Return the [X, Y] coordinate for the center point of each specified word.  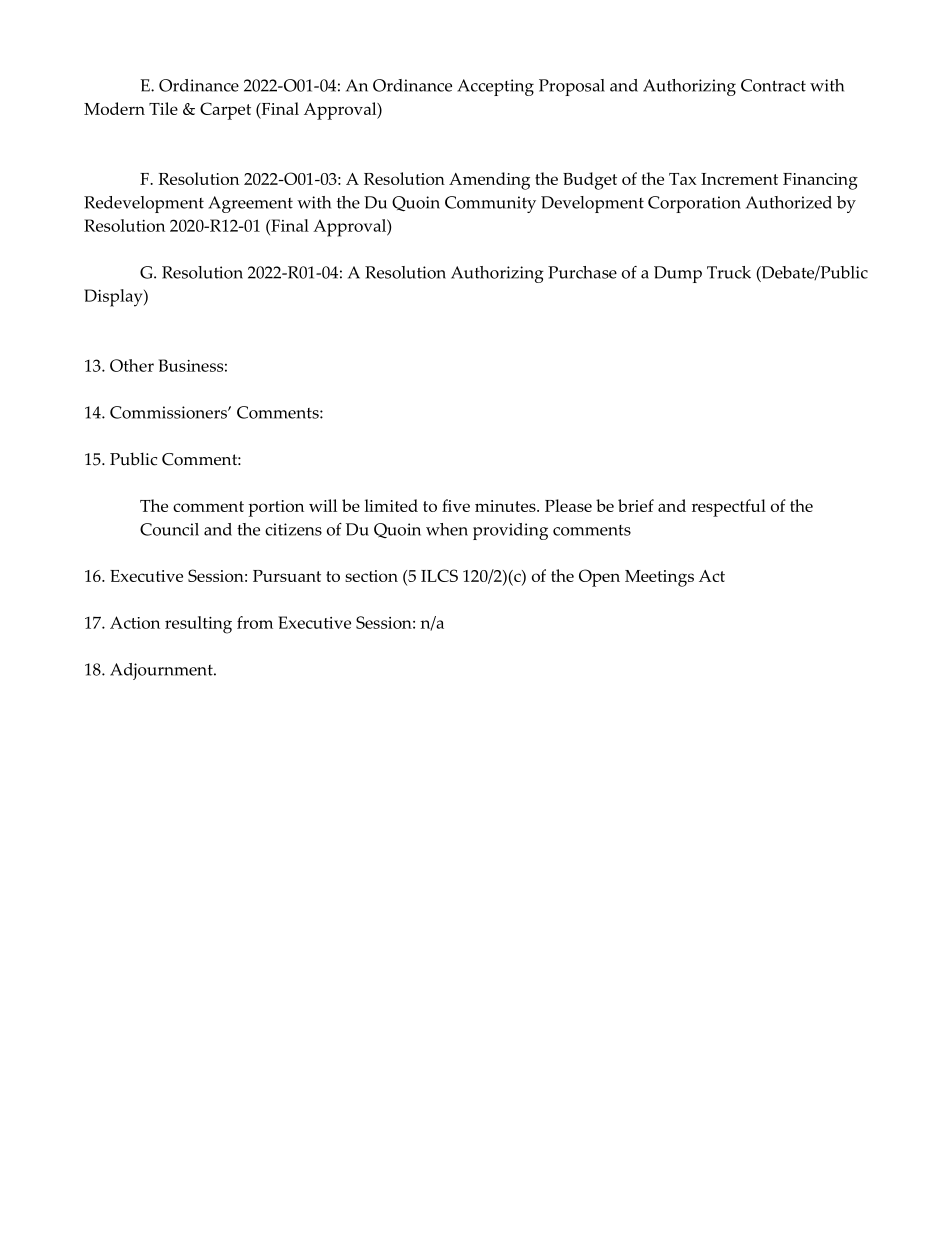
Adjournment [162, 671]
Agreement [250, 204]
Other [132, 365]
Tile [163, 108]
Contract [773, 85]
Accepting [495, 87]
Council [169, 529]
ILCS [439, 575]
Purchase [582, 272]
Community [490, 204]
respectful [729, 508]
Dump [678, 274]
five [456, 505]
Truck [729, 272]
